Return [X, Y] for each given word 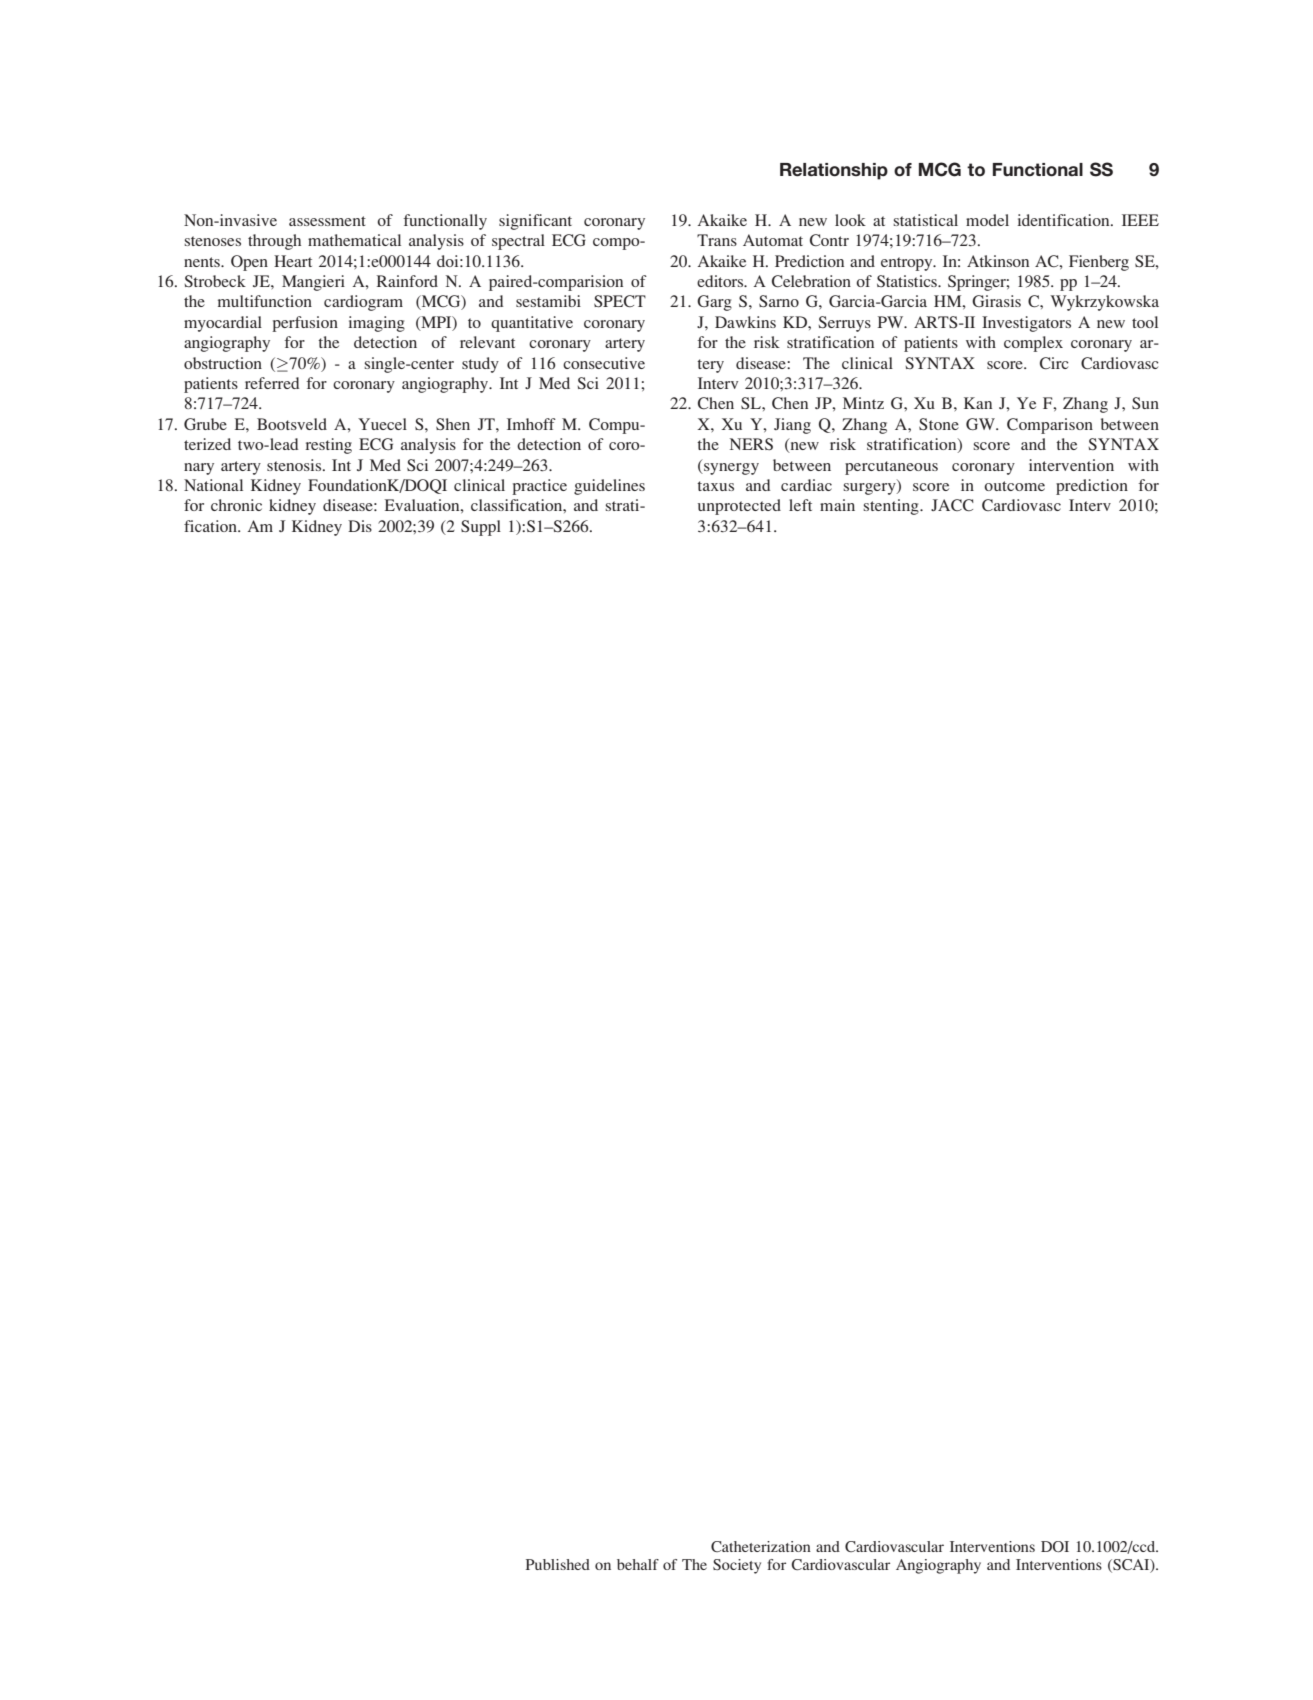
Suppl [481, 528]
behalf [638, 1564]
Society [737, 1566]
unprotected [739, 507]
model [987, 220]
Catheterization [761, 1546]
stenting [892, 507]
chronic [236, 505]
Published [558, 1564]
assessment [327, 221]
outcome [1014, 486]
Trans [717, 240]
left [800, 505]
